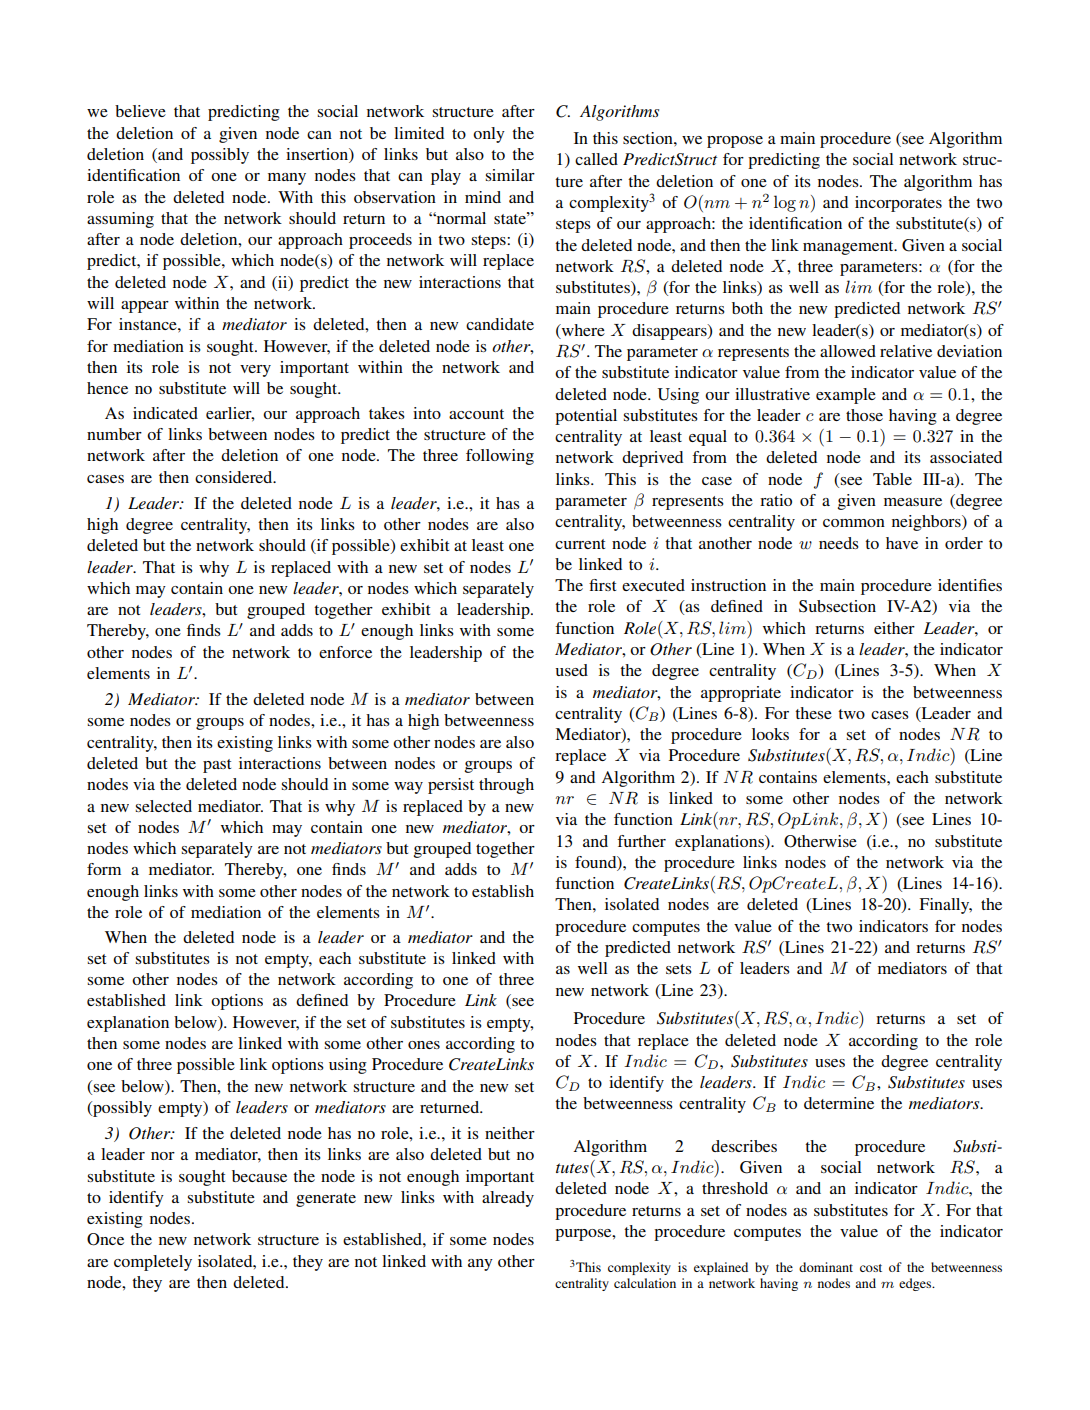 Image resolution: width=1090 pixels, height=1410 pixels. What do you see at coordinates (586, 417) in the screenshot?
I see `potential` at bounding box center [586, 417].
